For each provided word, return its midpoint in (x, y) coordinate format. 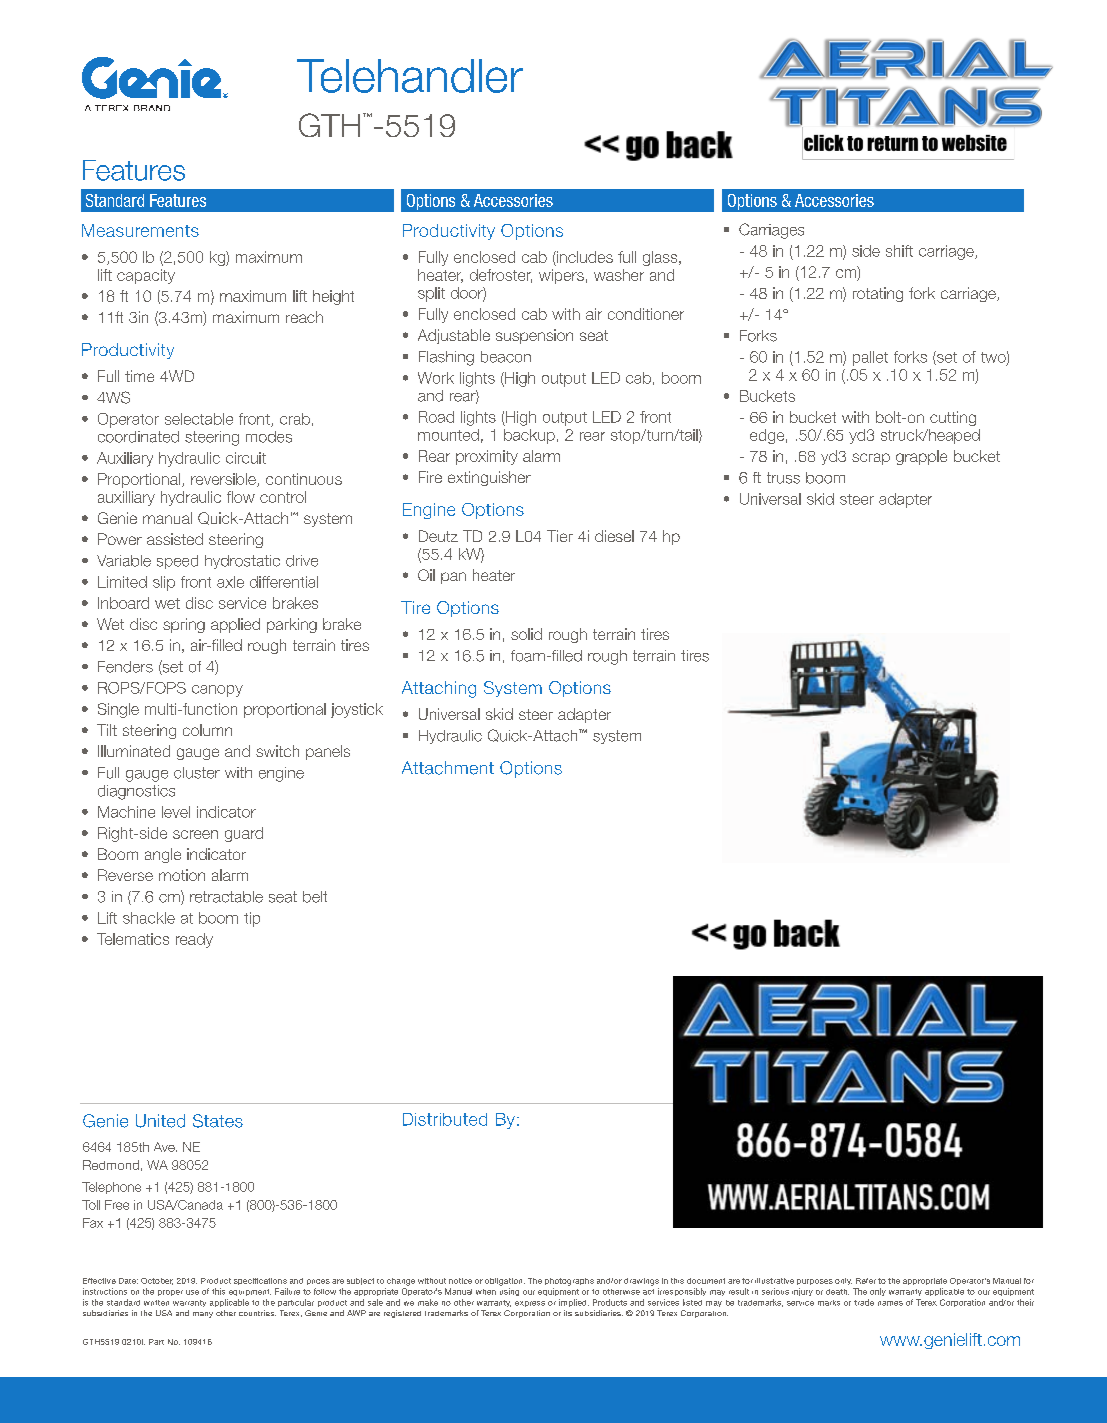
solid (526, 634)
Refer (866, 1281)
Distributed (445, 1119)
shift (899, 251)
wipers (561, 276)
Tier (560, 536)
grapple (921, 457)
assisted (175, 539)
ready (194, 940)
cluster (197, 773)
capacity (146, 276)
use (192, 1292)
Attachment (448, 768)
